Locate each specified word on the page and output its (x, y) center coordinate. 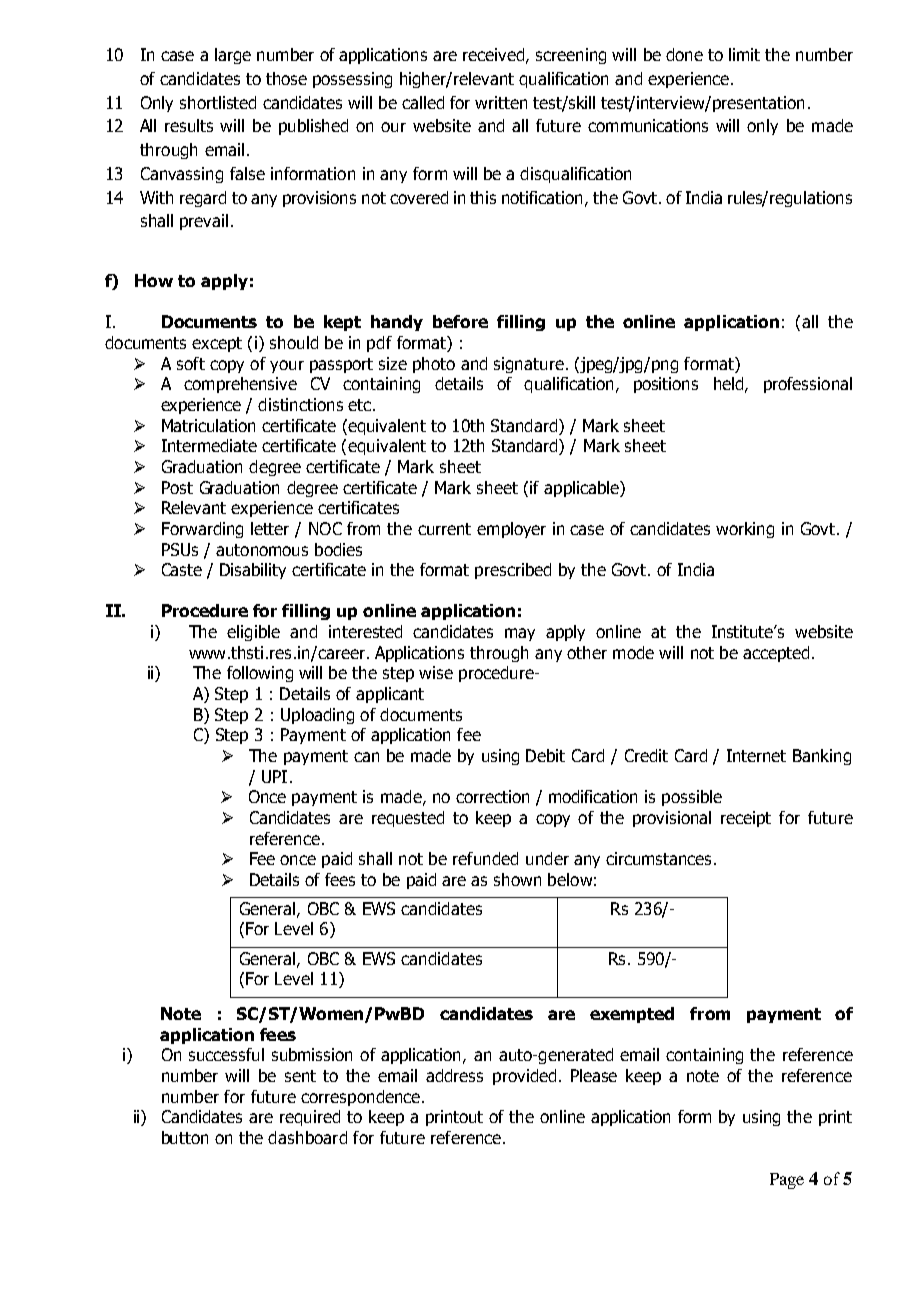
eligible (253, 633)
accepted (776, 654)
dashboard (307, 1137)
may (520, 634)
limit (744, 54)
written (501, 102)
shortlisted (218, 102)
